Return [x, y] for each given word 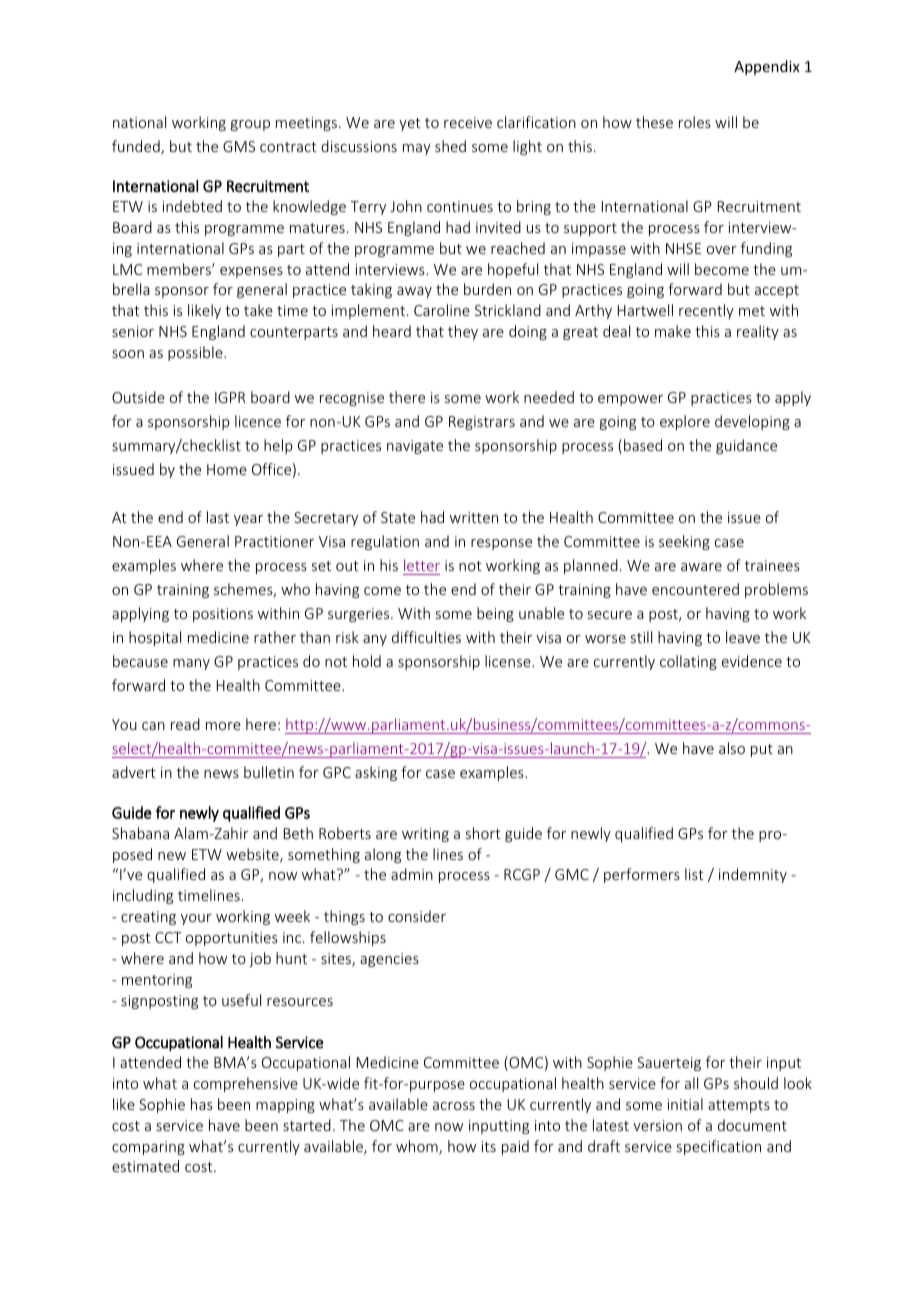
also [732, 748]
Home [227, 469]
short [483, 833]
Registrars [482, 423]
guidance [746, 446]
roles [695, 122]
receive [468, 122]
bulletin [269, 772]
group [250, 125]
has [202, 1104]
